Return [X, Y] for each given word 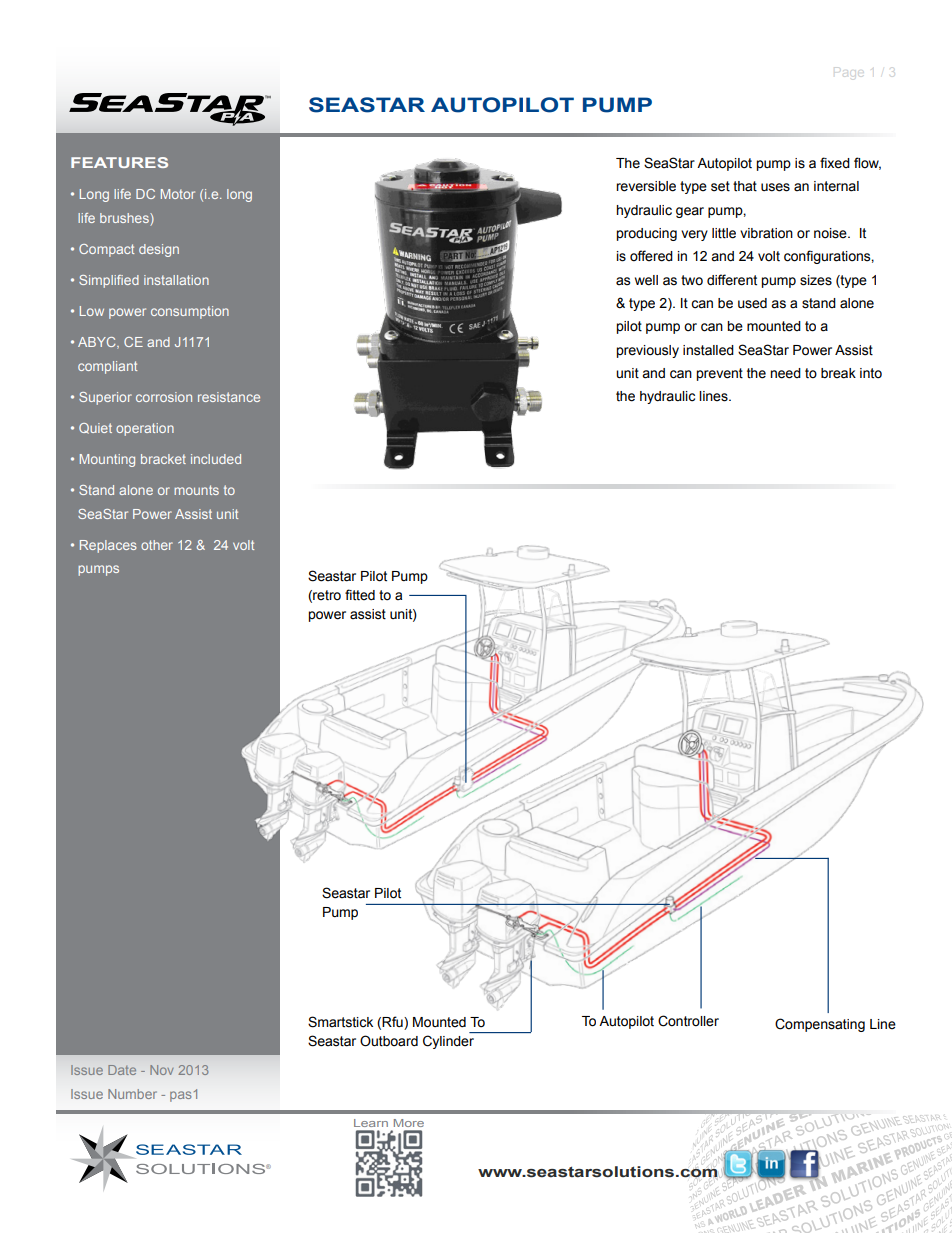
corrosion [164, 397]
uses [775, 187]
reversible [646, 186]
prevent [719, 374]
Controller [688, 1021]
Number [132, 1094]
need [785, 373]
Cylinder [448, 1042]
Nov [162, 1070]
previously [647, 351]
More [409, 1123]
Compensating [820, 1025]
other [157, 545]
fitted [360, 595]
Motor [178, 194]
